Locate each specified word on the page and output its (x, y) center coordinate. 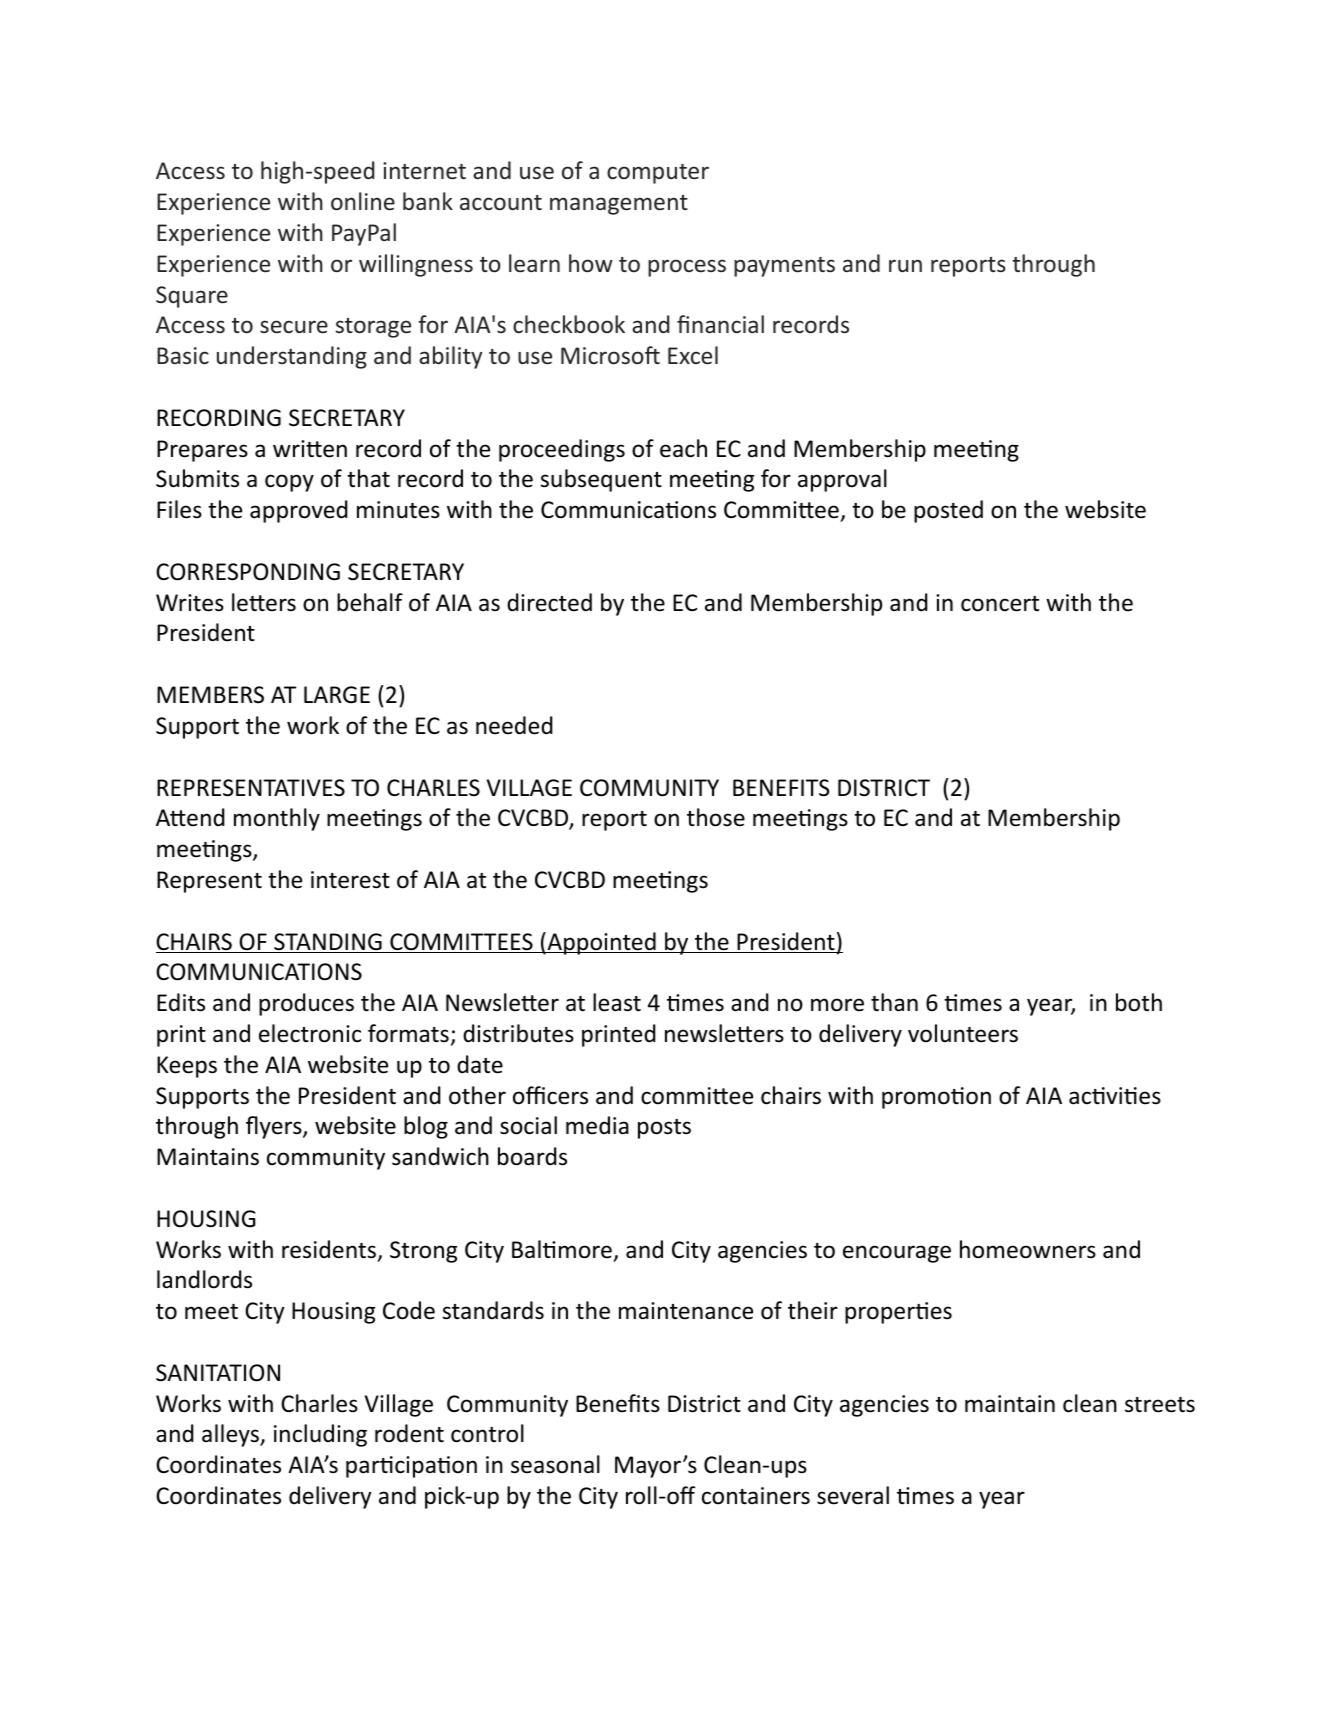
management (619, 205)
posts (664, 1129)
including (320, 1435)
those (716, 817)
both (1139, 1002)
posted (948, 511)
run (905, 265)
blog (426, 1127)
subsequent (601, 480)
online (363, 201)
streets (1160, 1405)
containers (756, 1496)
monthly (277, 819)
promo (917, 1100)
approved (299, 511)
